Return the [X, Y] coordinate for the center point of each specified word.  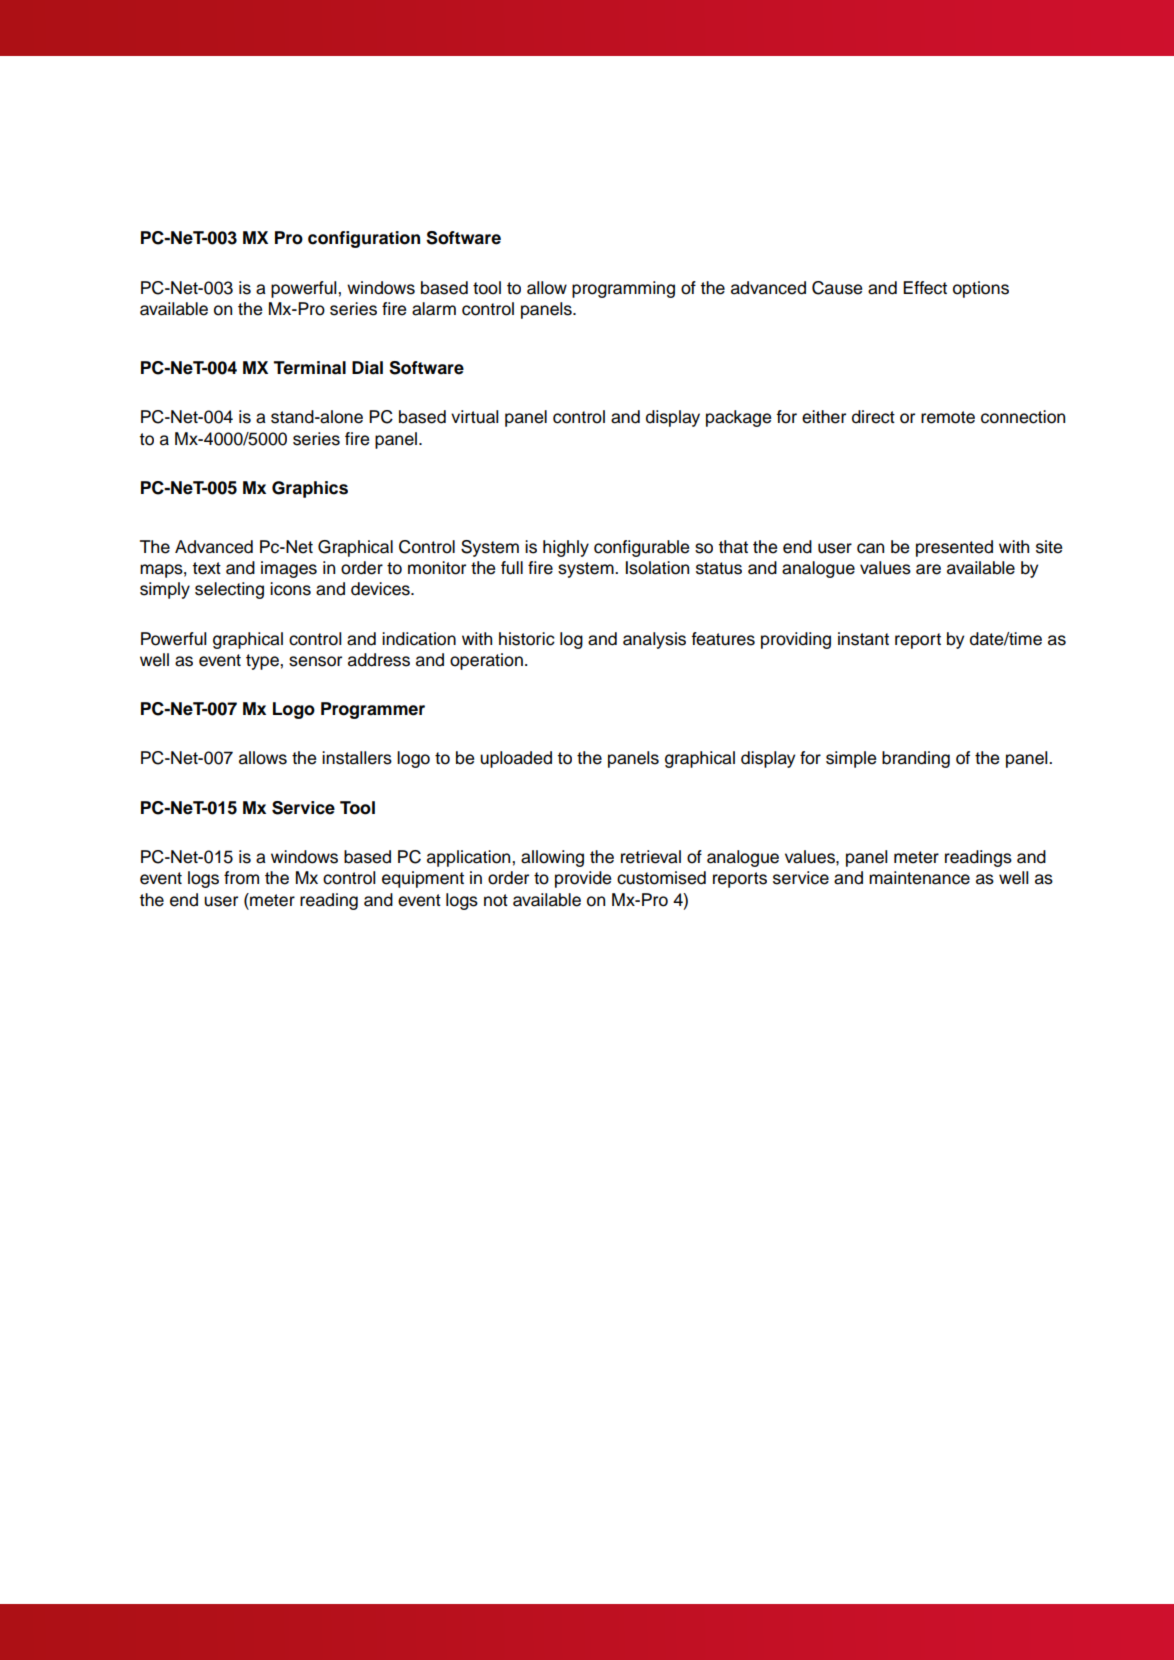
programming [623, 289]
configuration [364, 239]
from [241, 878]
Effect [925, 288]
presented [954, 548]
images [289, 569]
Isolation [657, 568]
